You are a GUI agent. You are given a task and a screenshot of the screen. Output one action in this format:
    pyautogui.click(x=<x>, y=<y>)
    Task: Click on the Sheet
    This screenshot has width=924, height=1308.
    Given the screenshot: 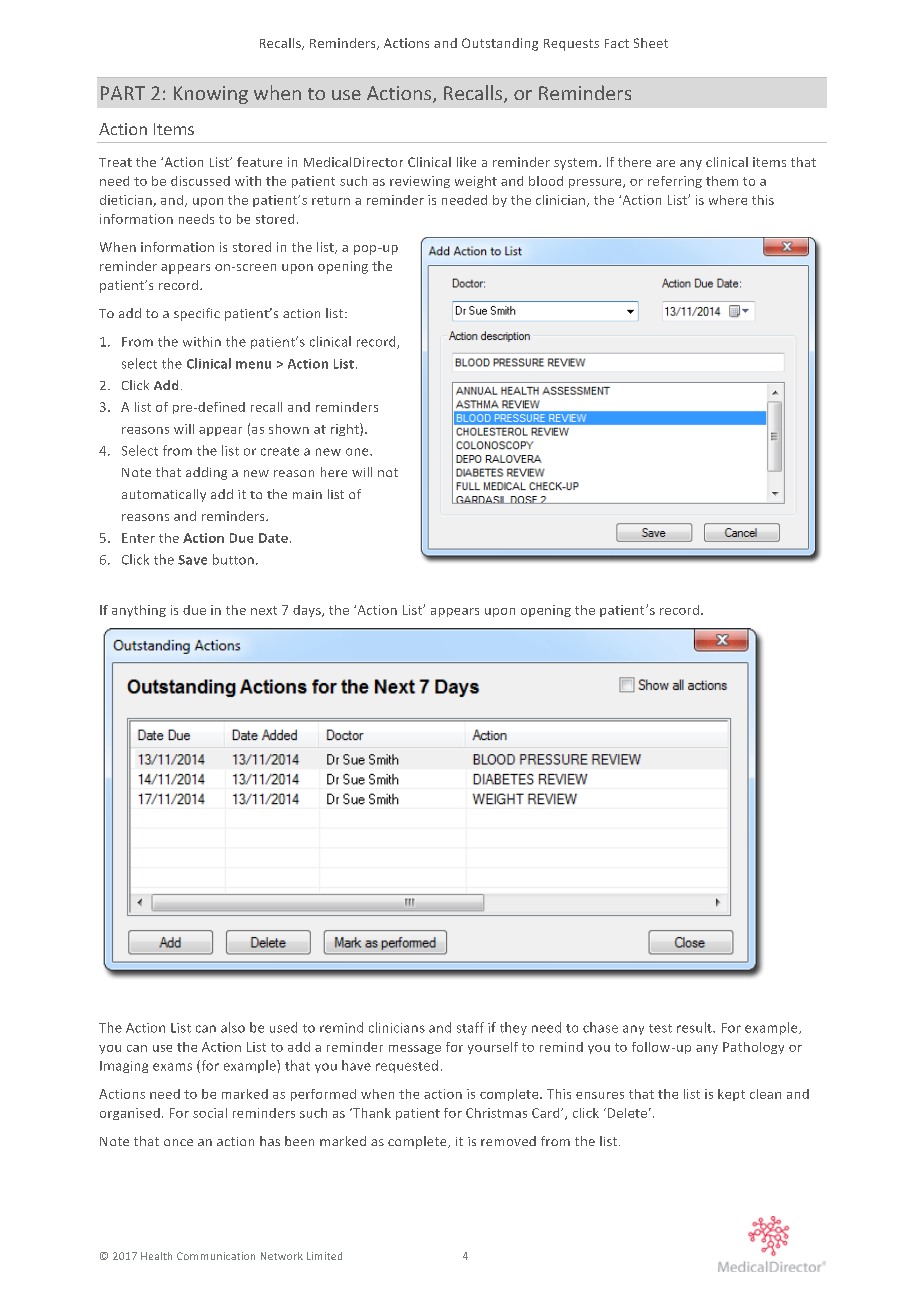 What is the action you would take?
    pyautogui.click(x=651, y=43)
